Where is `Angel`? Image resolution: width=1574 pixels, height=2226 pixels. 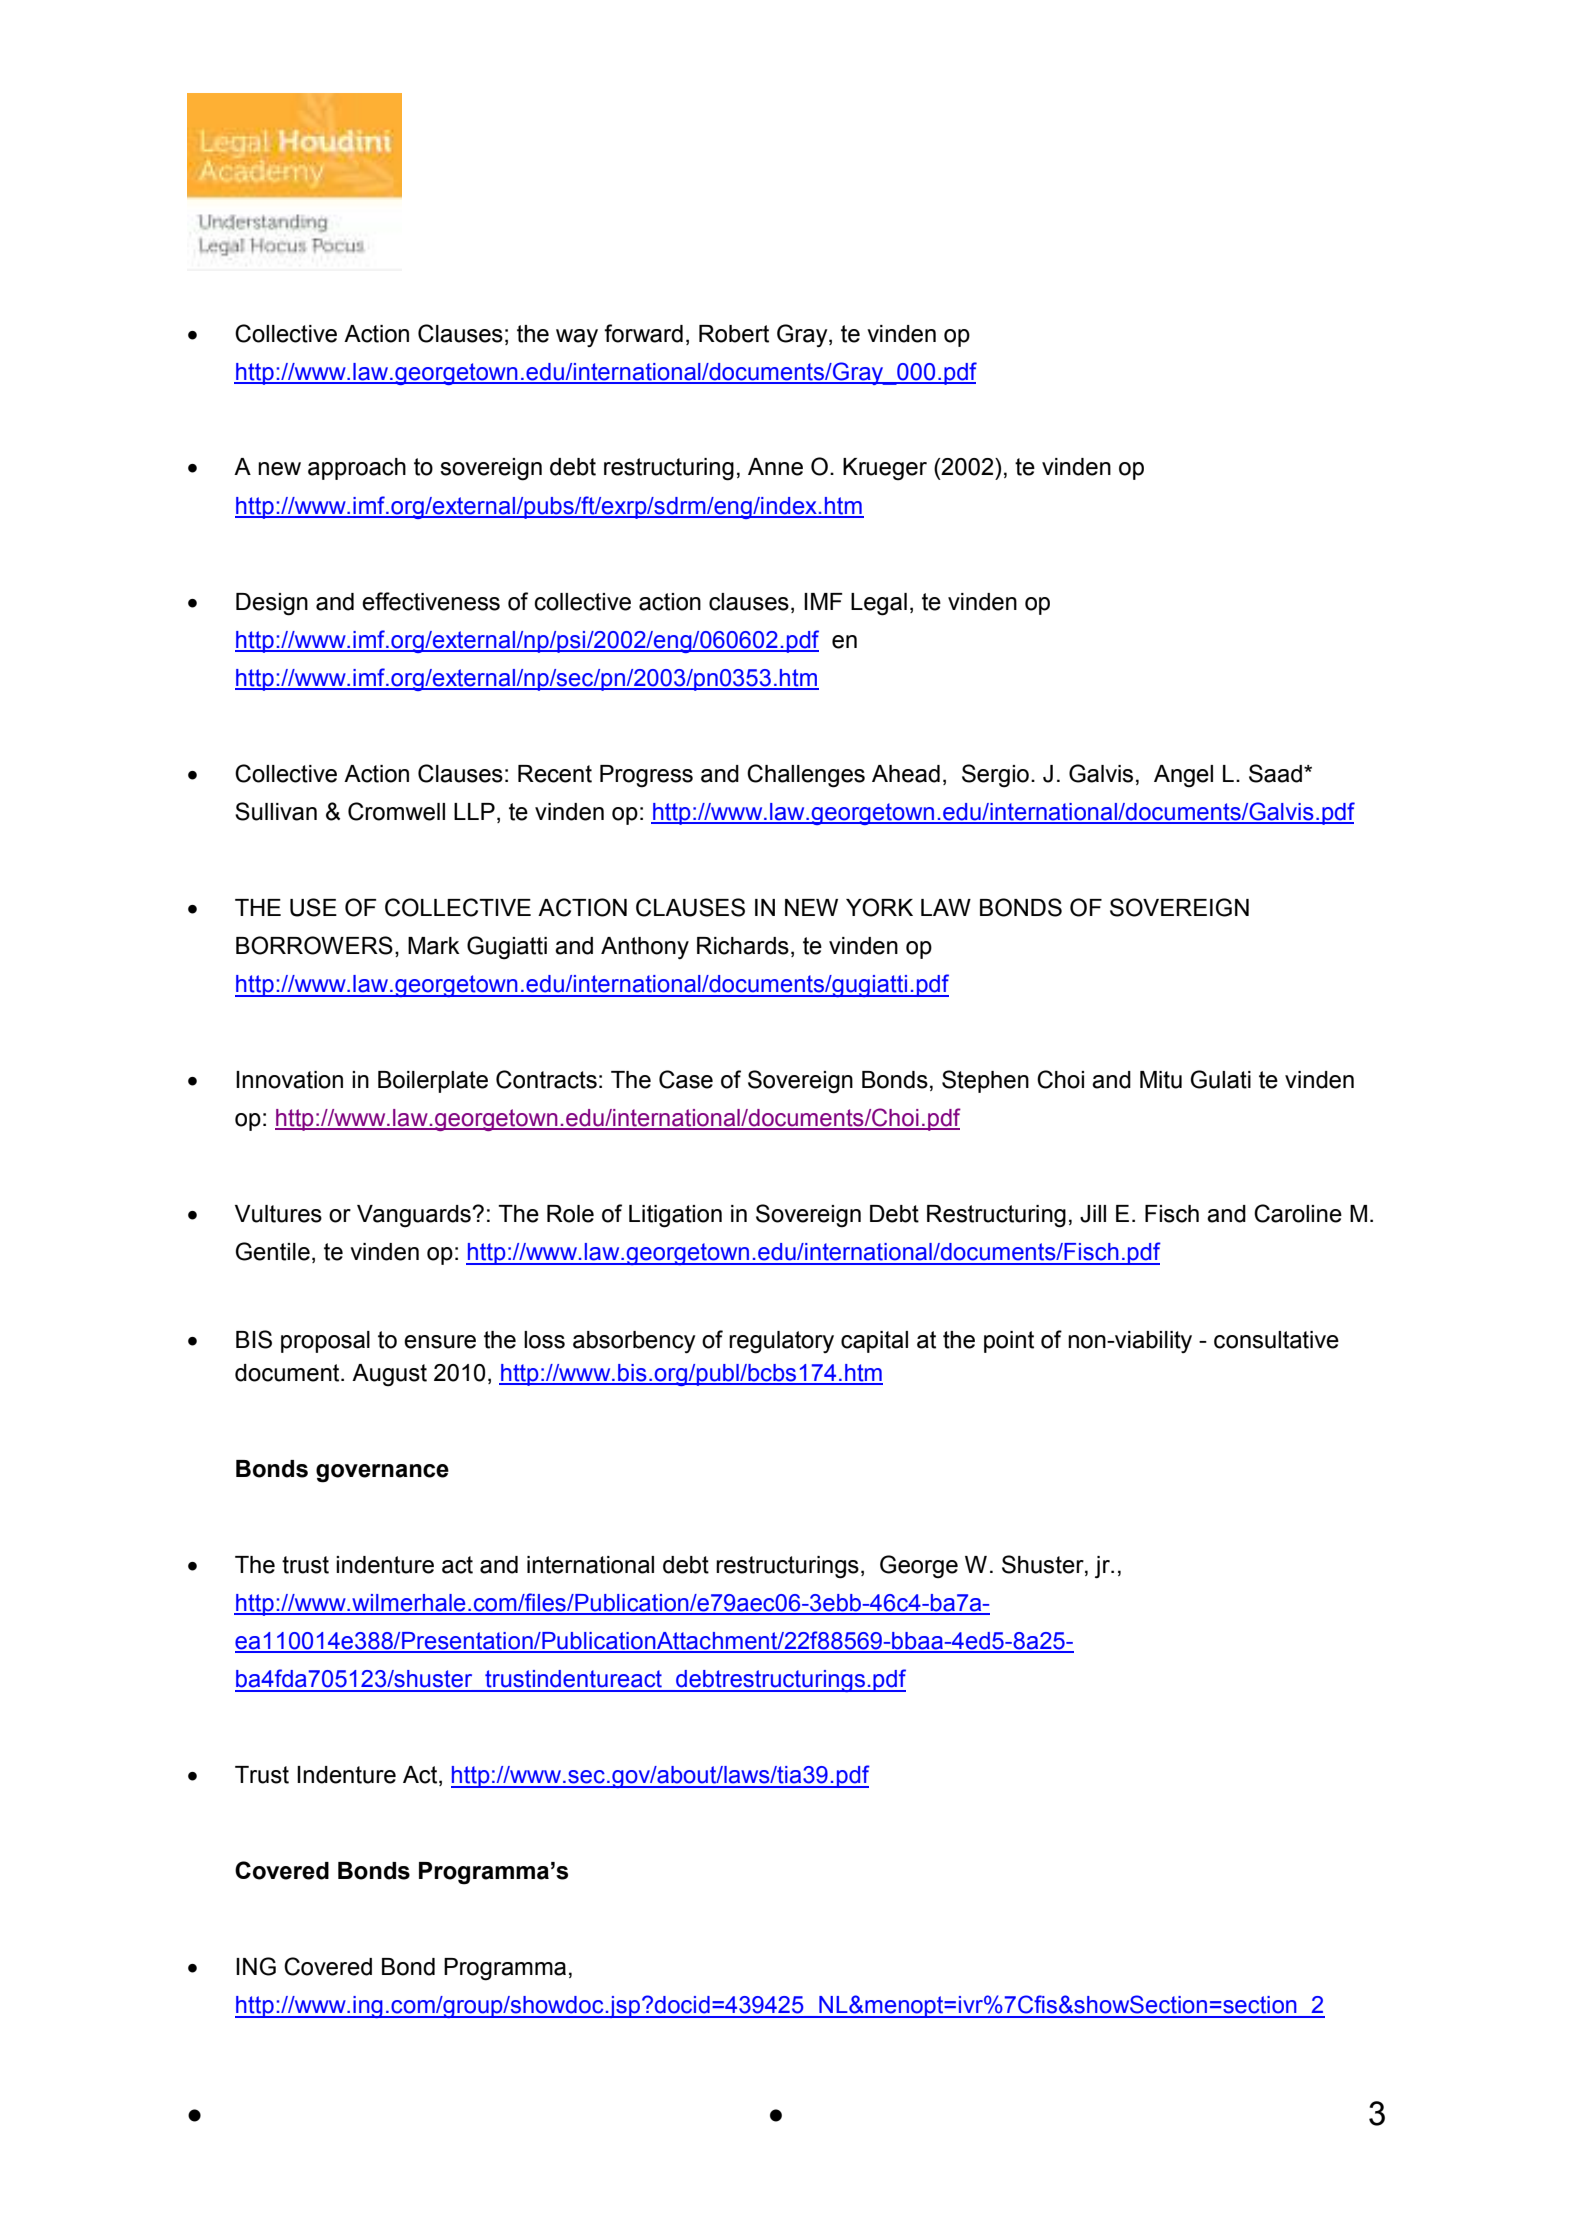 Angel is located at coordinates (1183, 776).
